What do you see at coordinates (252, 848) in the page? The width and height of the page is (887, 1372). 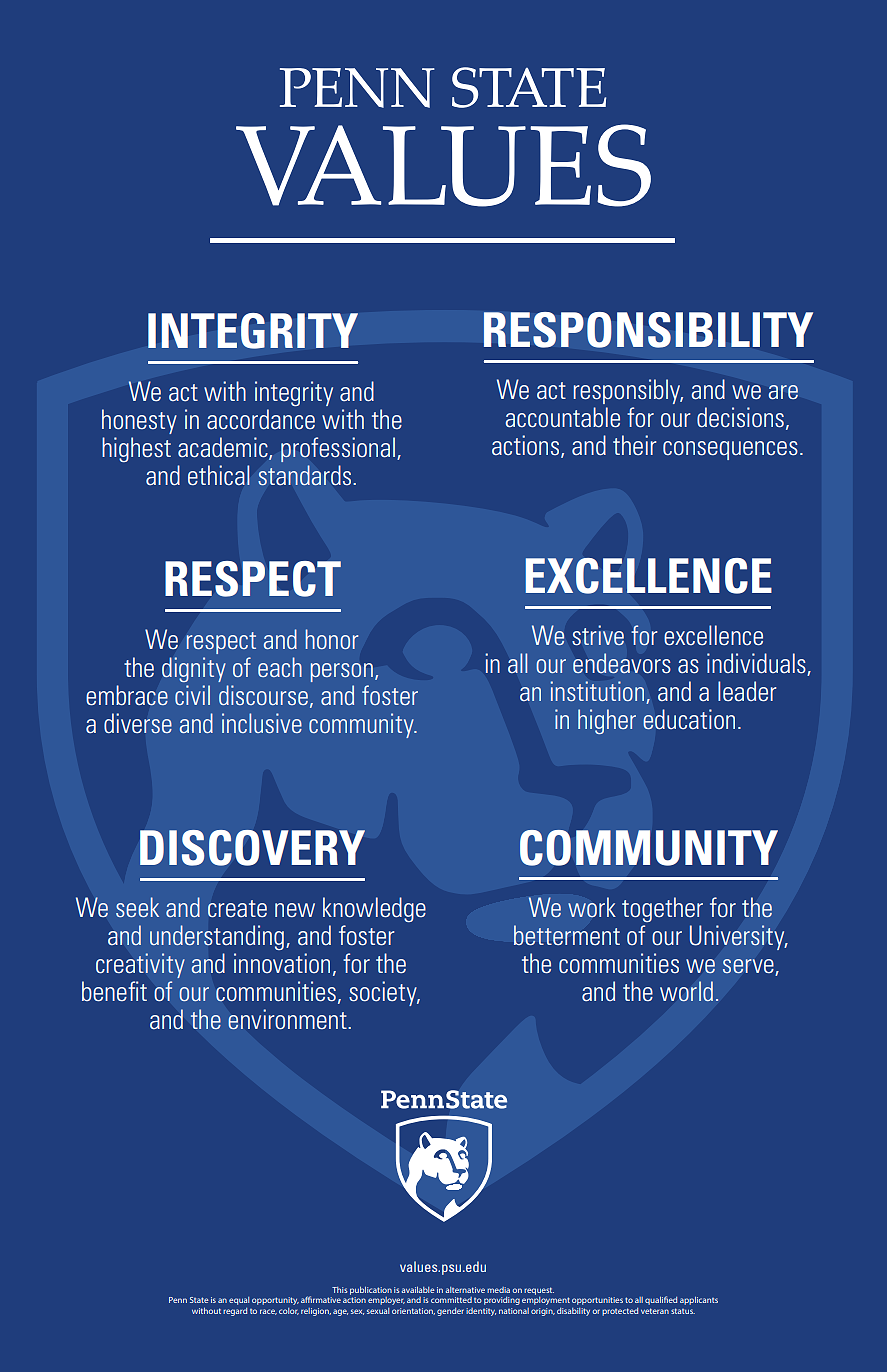 I see `DISCOVERY` at bounding box center [252, 848].
